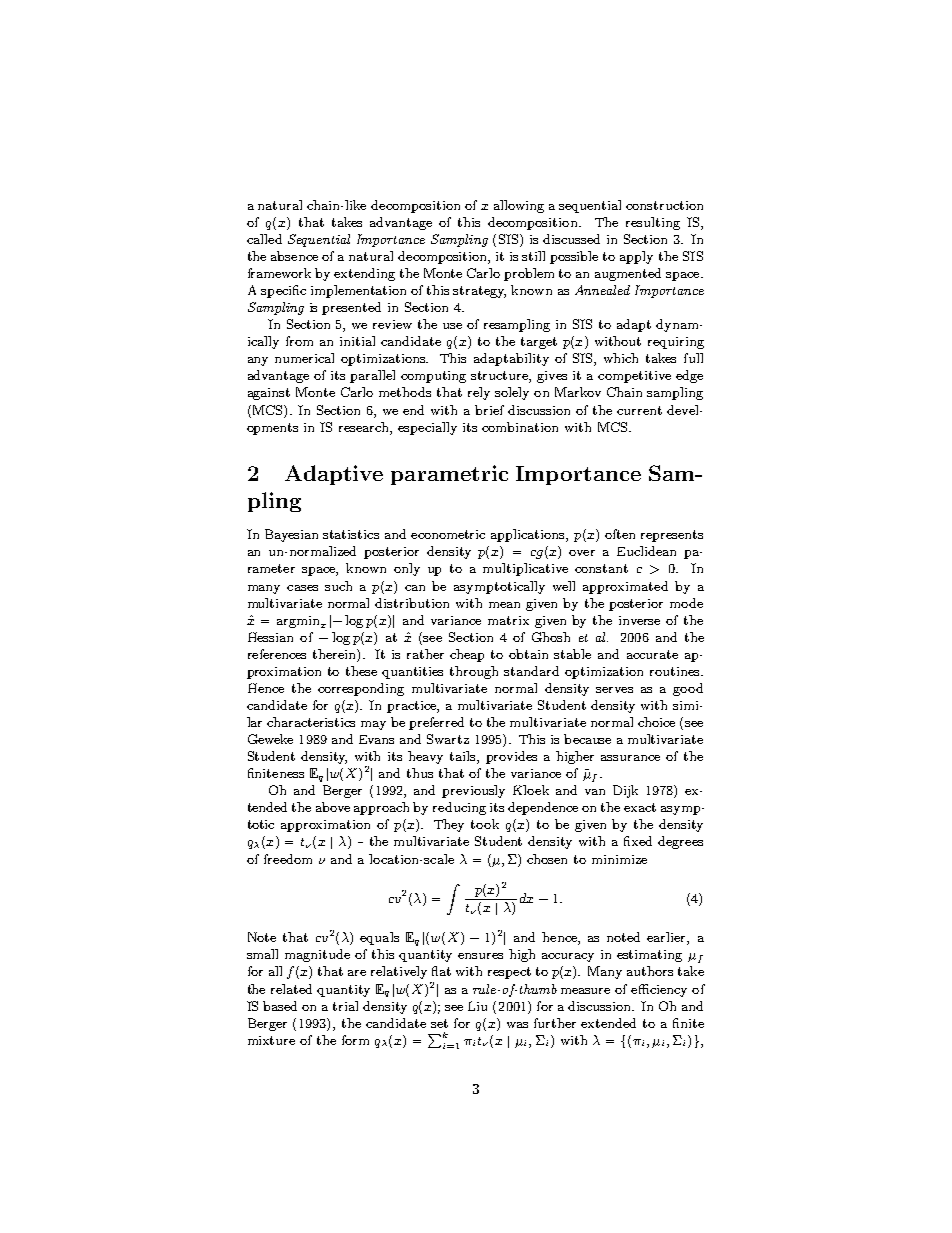 Image resolution: width=952 pixels, height=1233 pixels. What do you see at coordinates (630, 758) in the screenshot?
I see `assurance` at bounding box center [630, 758].
